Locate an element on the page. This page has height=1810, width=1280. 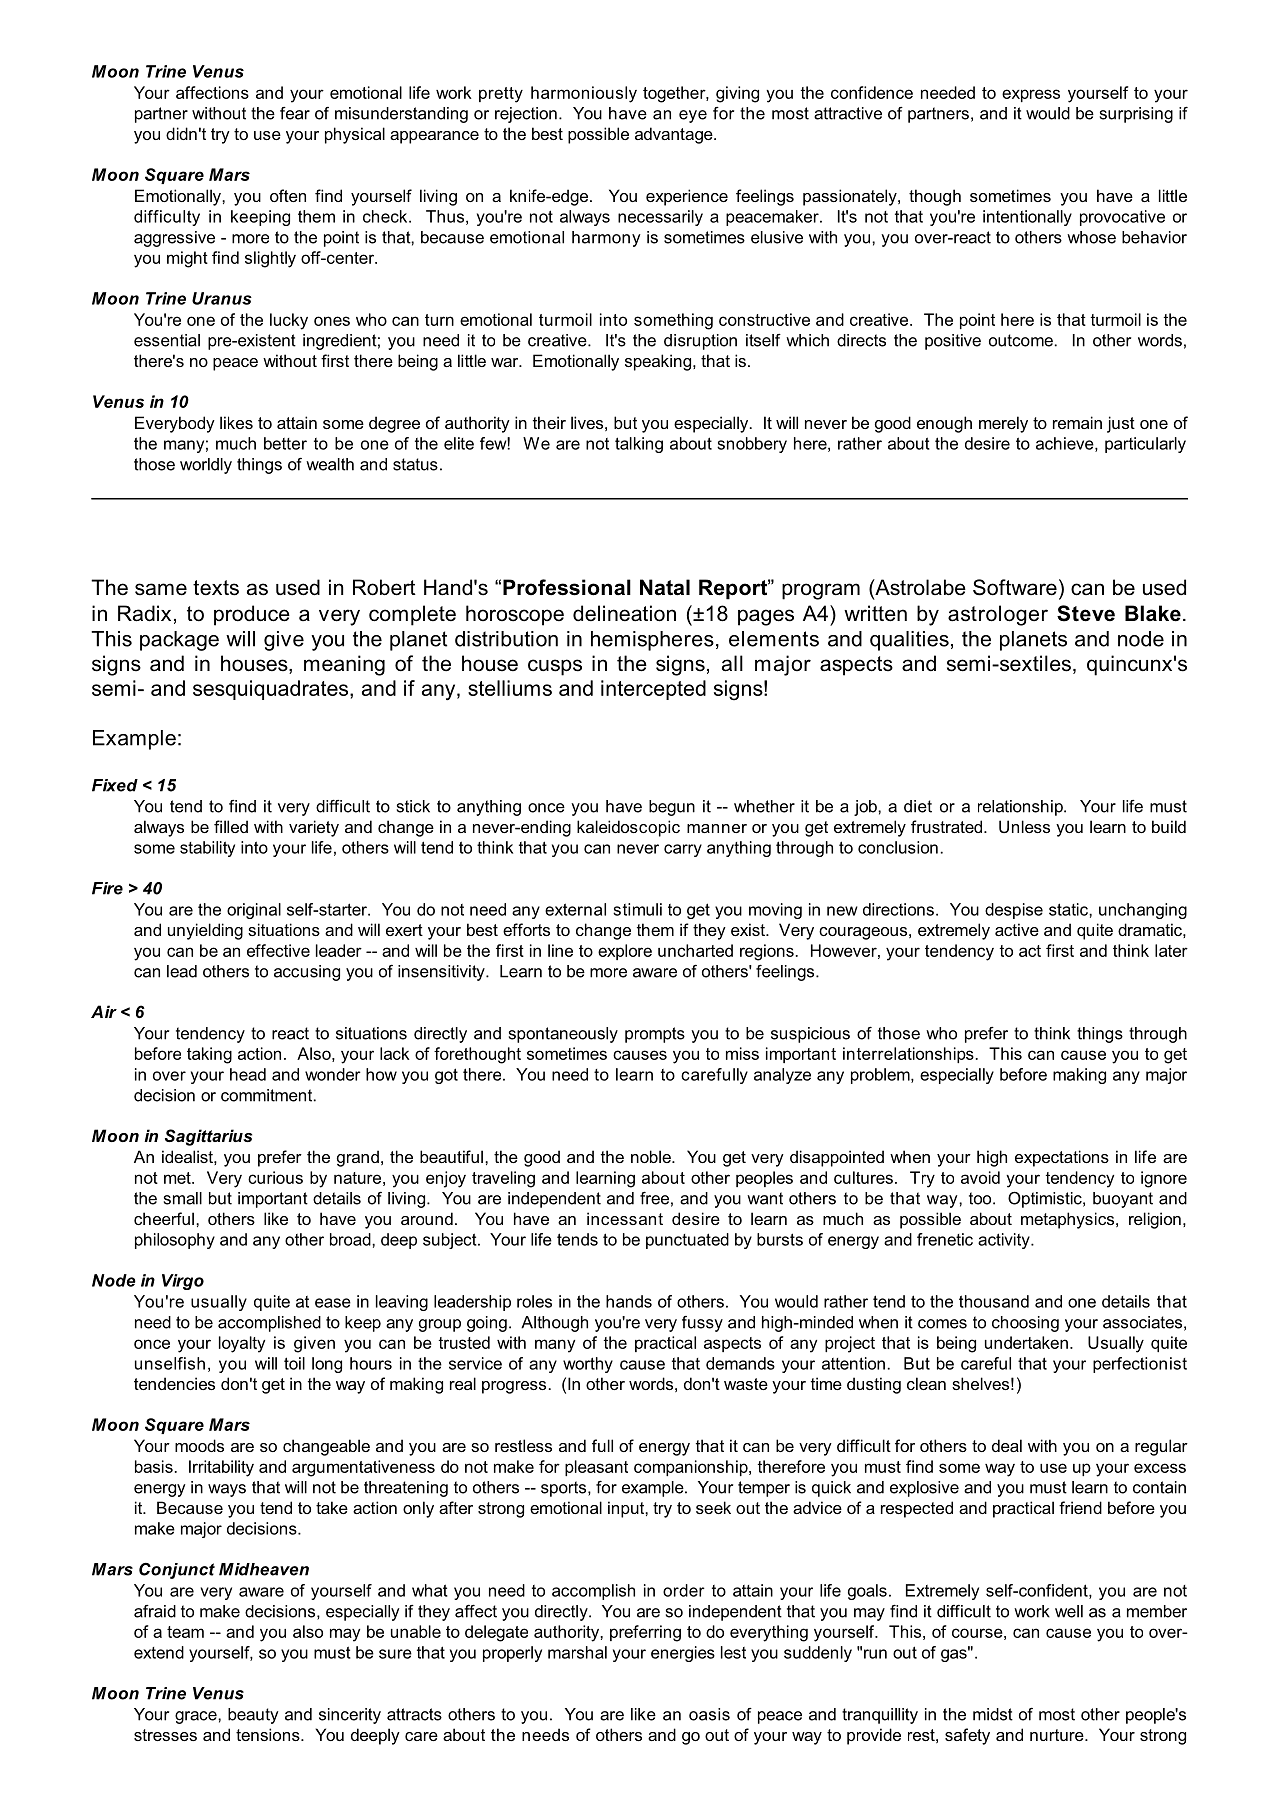
advantage is located at coordinates (675, 135).
